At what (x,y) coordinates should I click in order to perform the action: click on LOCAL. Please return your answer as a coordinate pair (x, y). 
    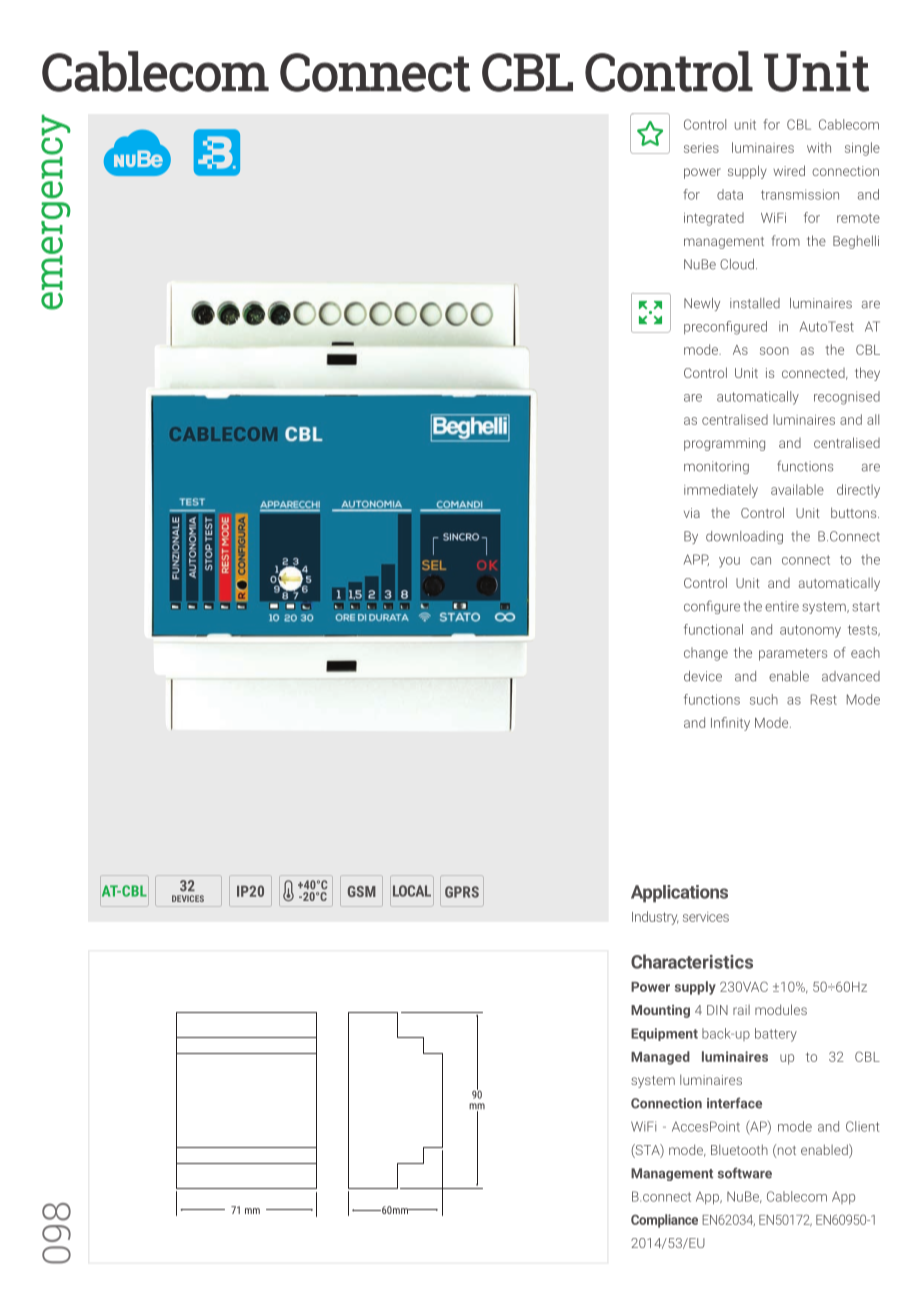
    Looking at the image, I should click on (412, 891).
